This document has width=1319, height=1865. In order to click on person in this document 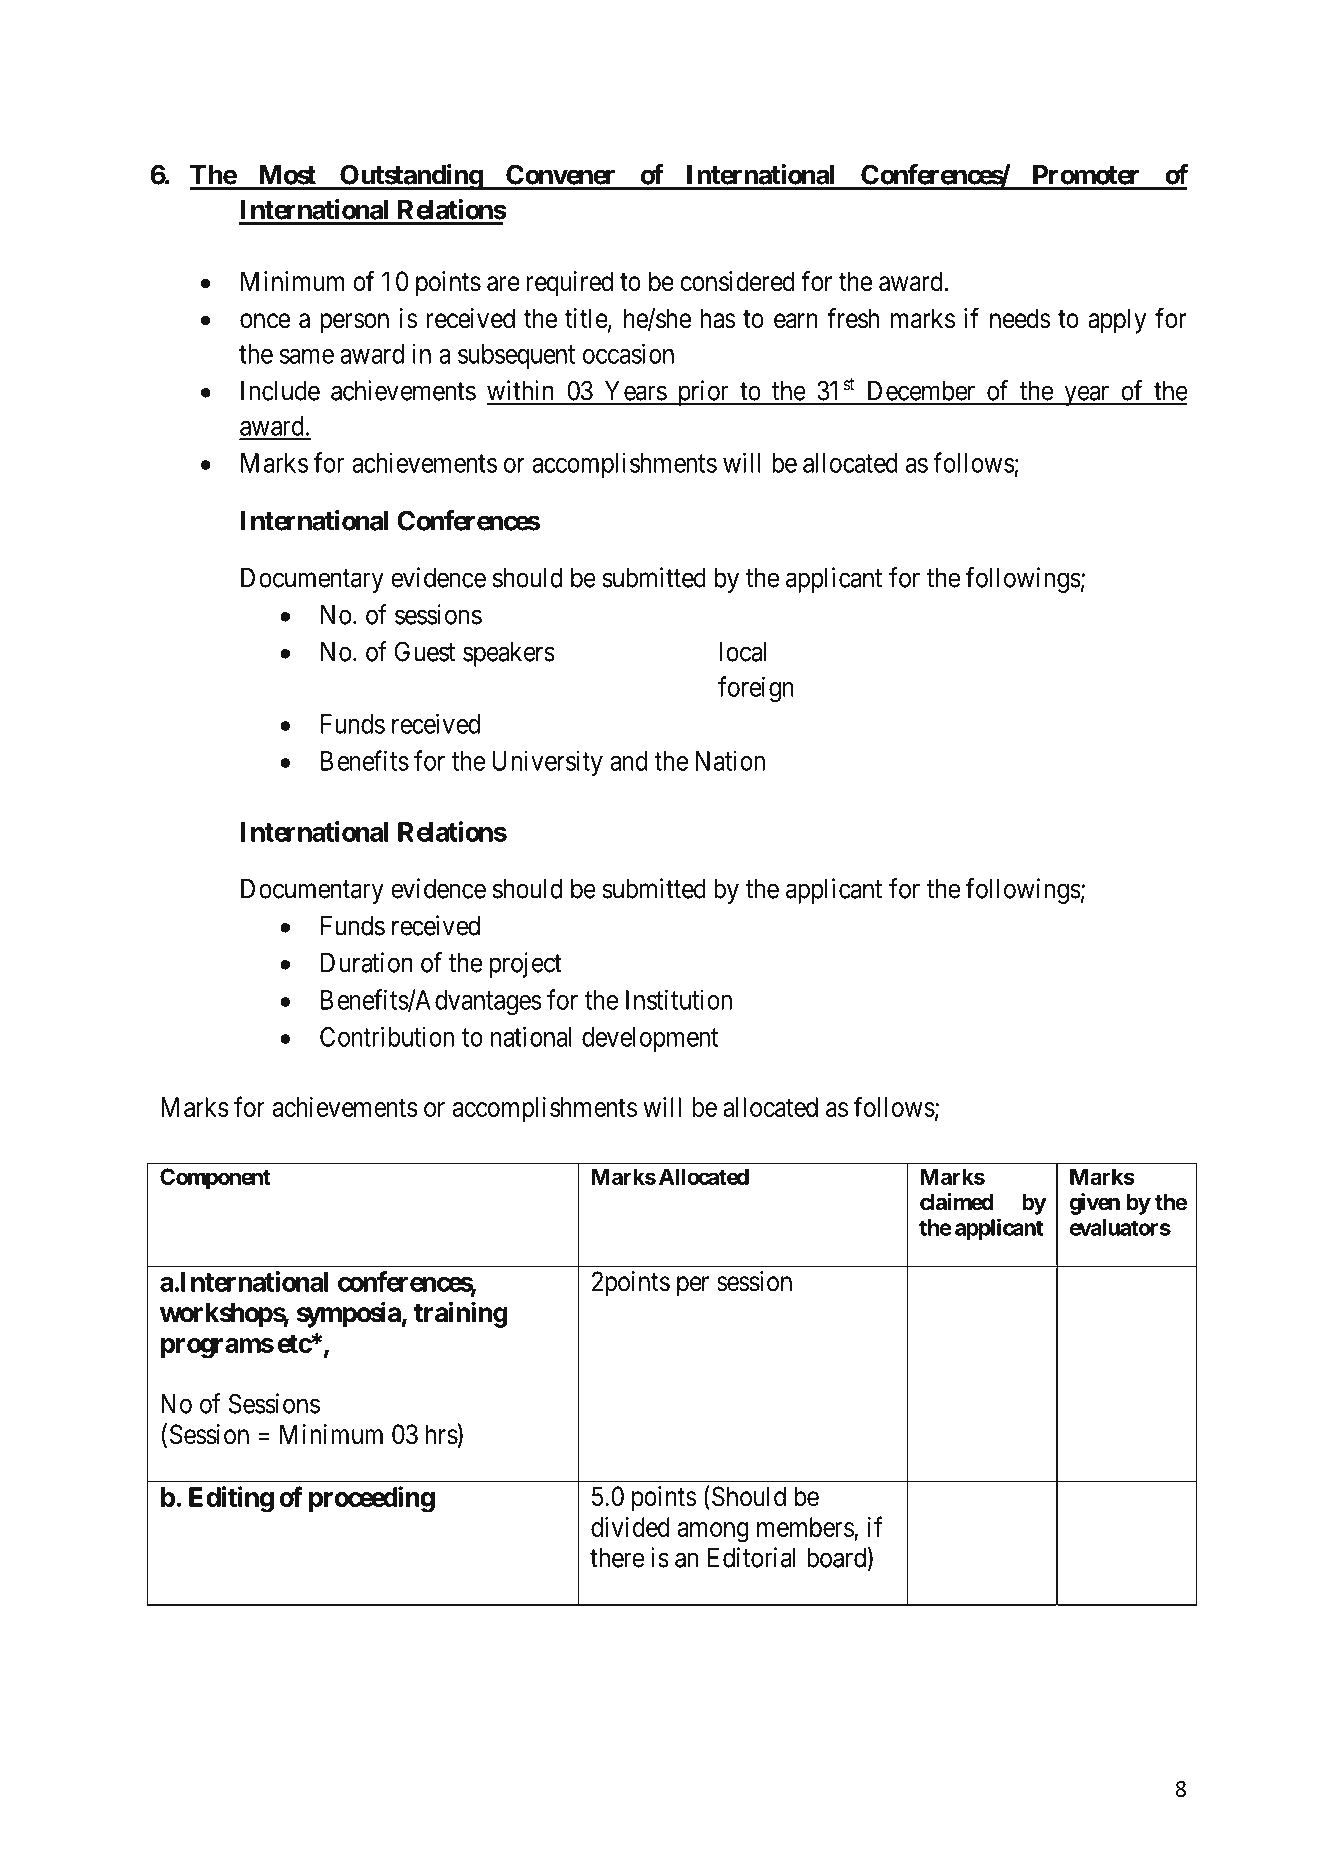, I will do `click(354, 323)`.
